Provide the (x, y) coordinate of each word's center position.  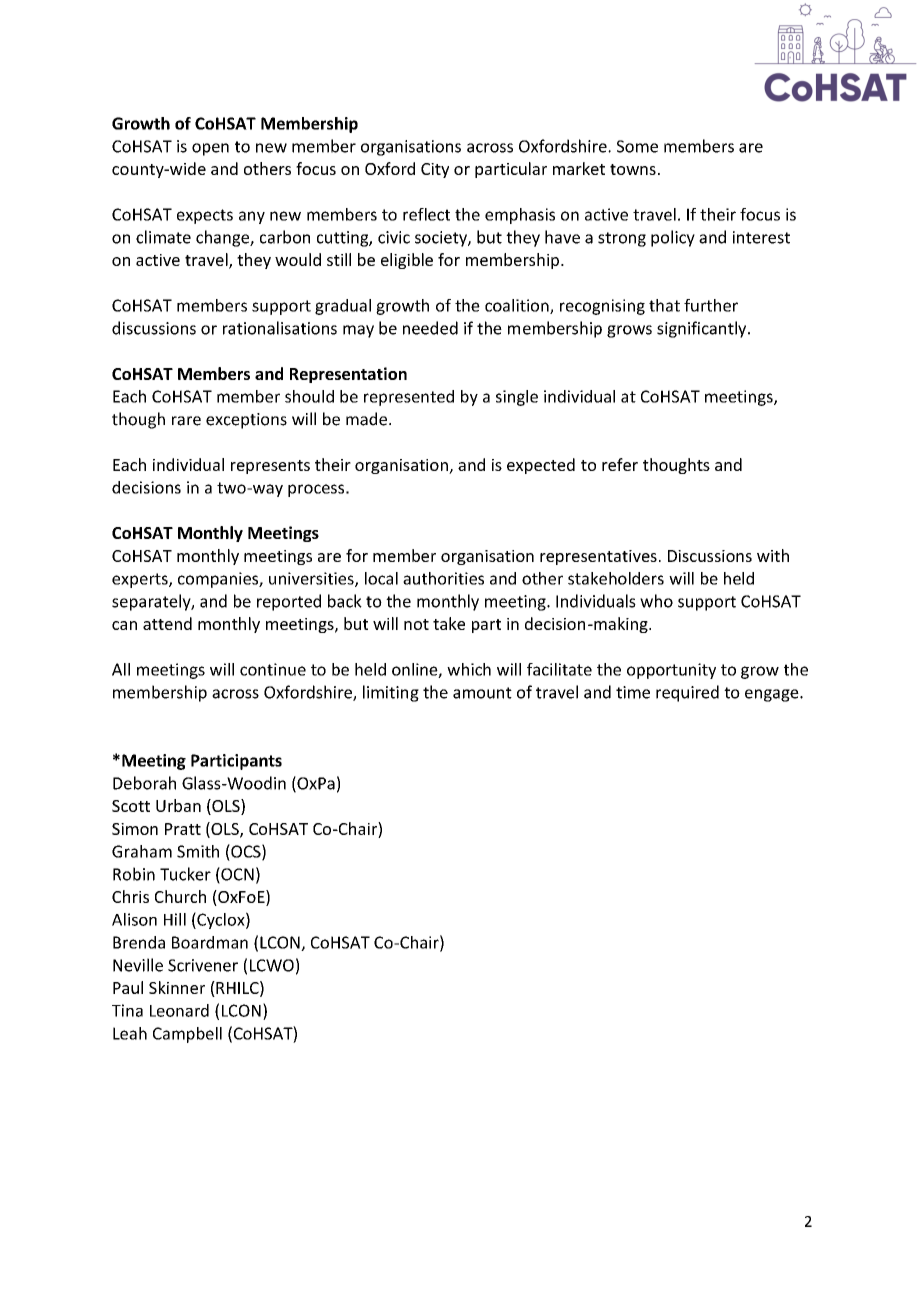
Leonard (179, 1010)
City (435, 170)
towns (633, 169)
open (210, 149)
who (656, 601)
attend (167, 623)
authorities (443, 578)
